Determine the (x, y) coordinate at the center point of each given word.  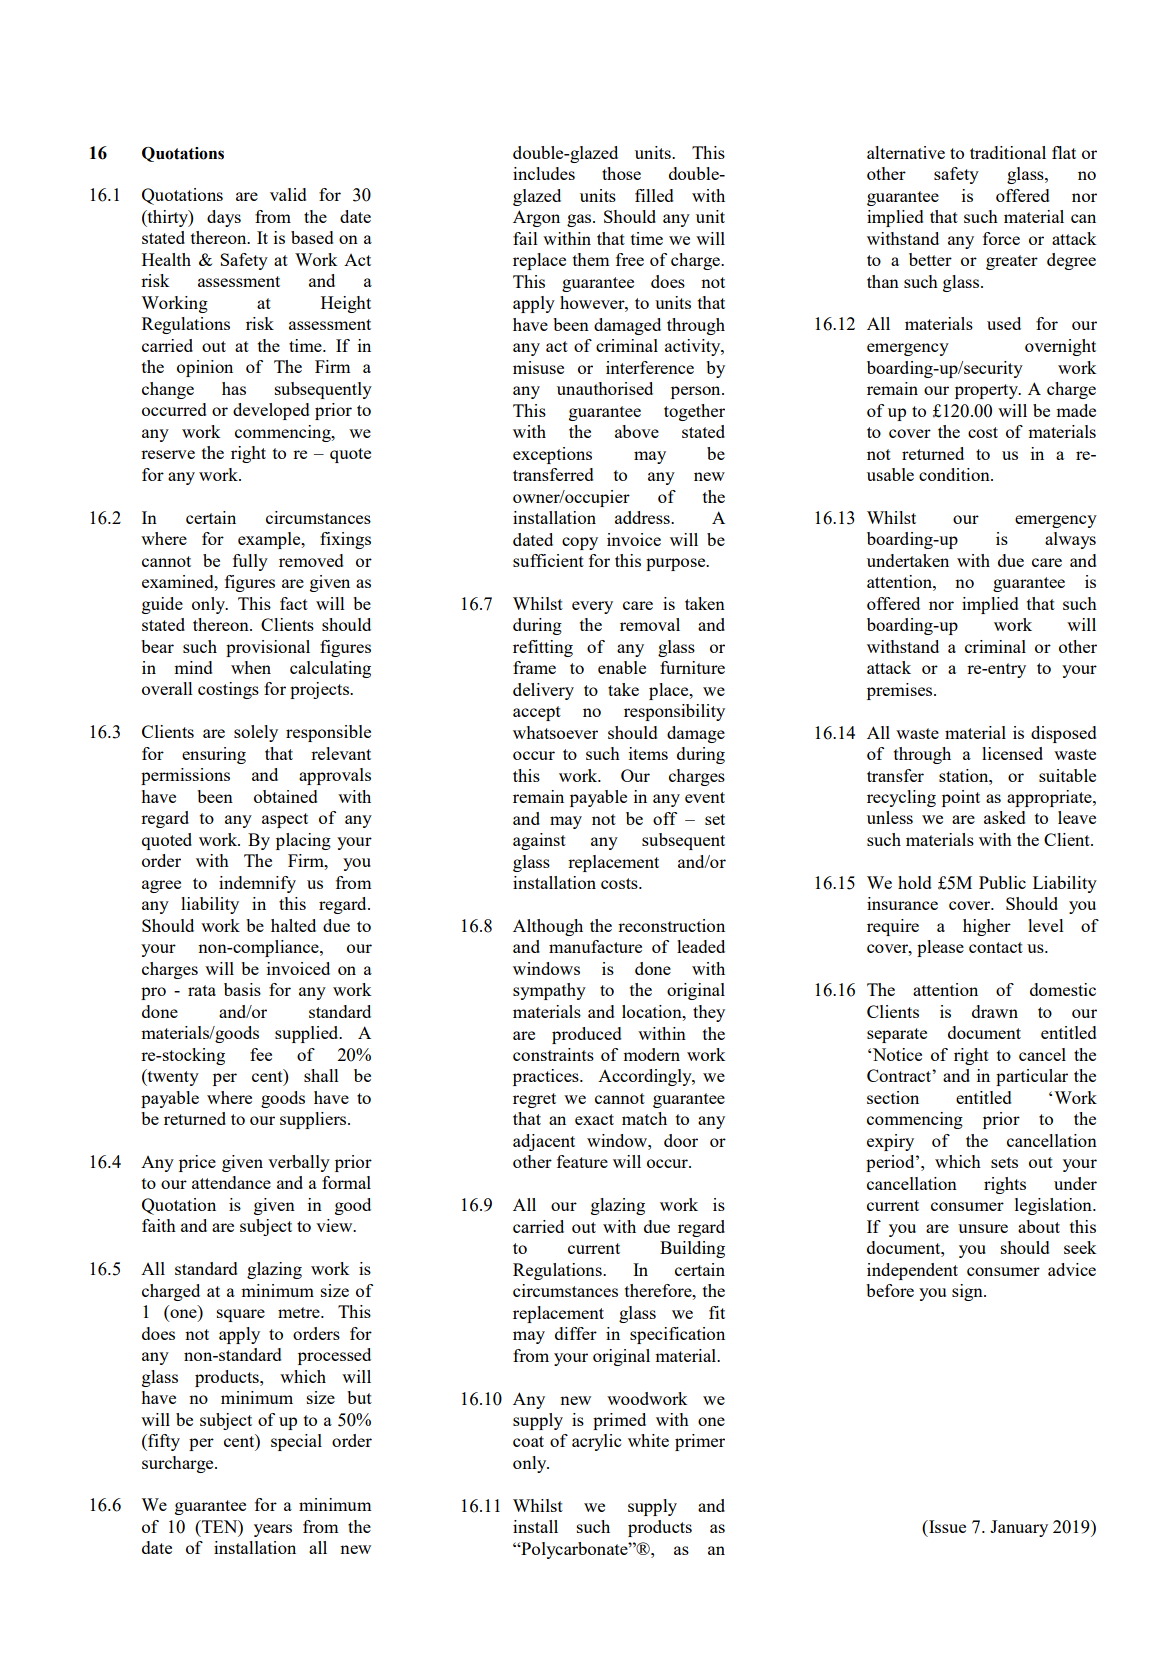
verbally (299, 1163)
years (273, 1530)
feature (582, 1161)
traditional (1008, 152)
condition (955, 474)
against (539, 841)
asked (1005, 817)
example (270, 540)
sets (1004, 1162)
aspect (285, 820)
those (621, 173)
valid (288, 194)
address (643, 517)
